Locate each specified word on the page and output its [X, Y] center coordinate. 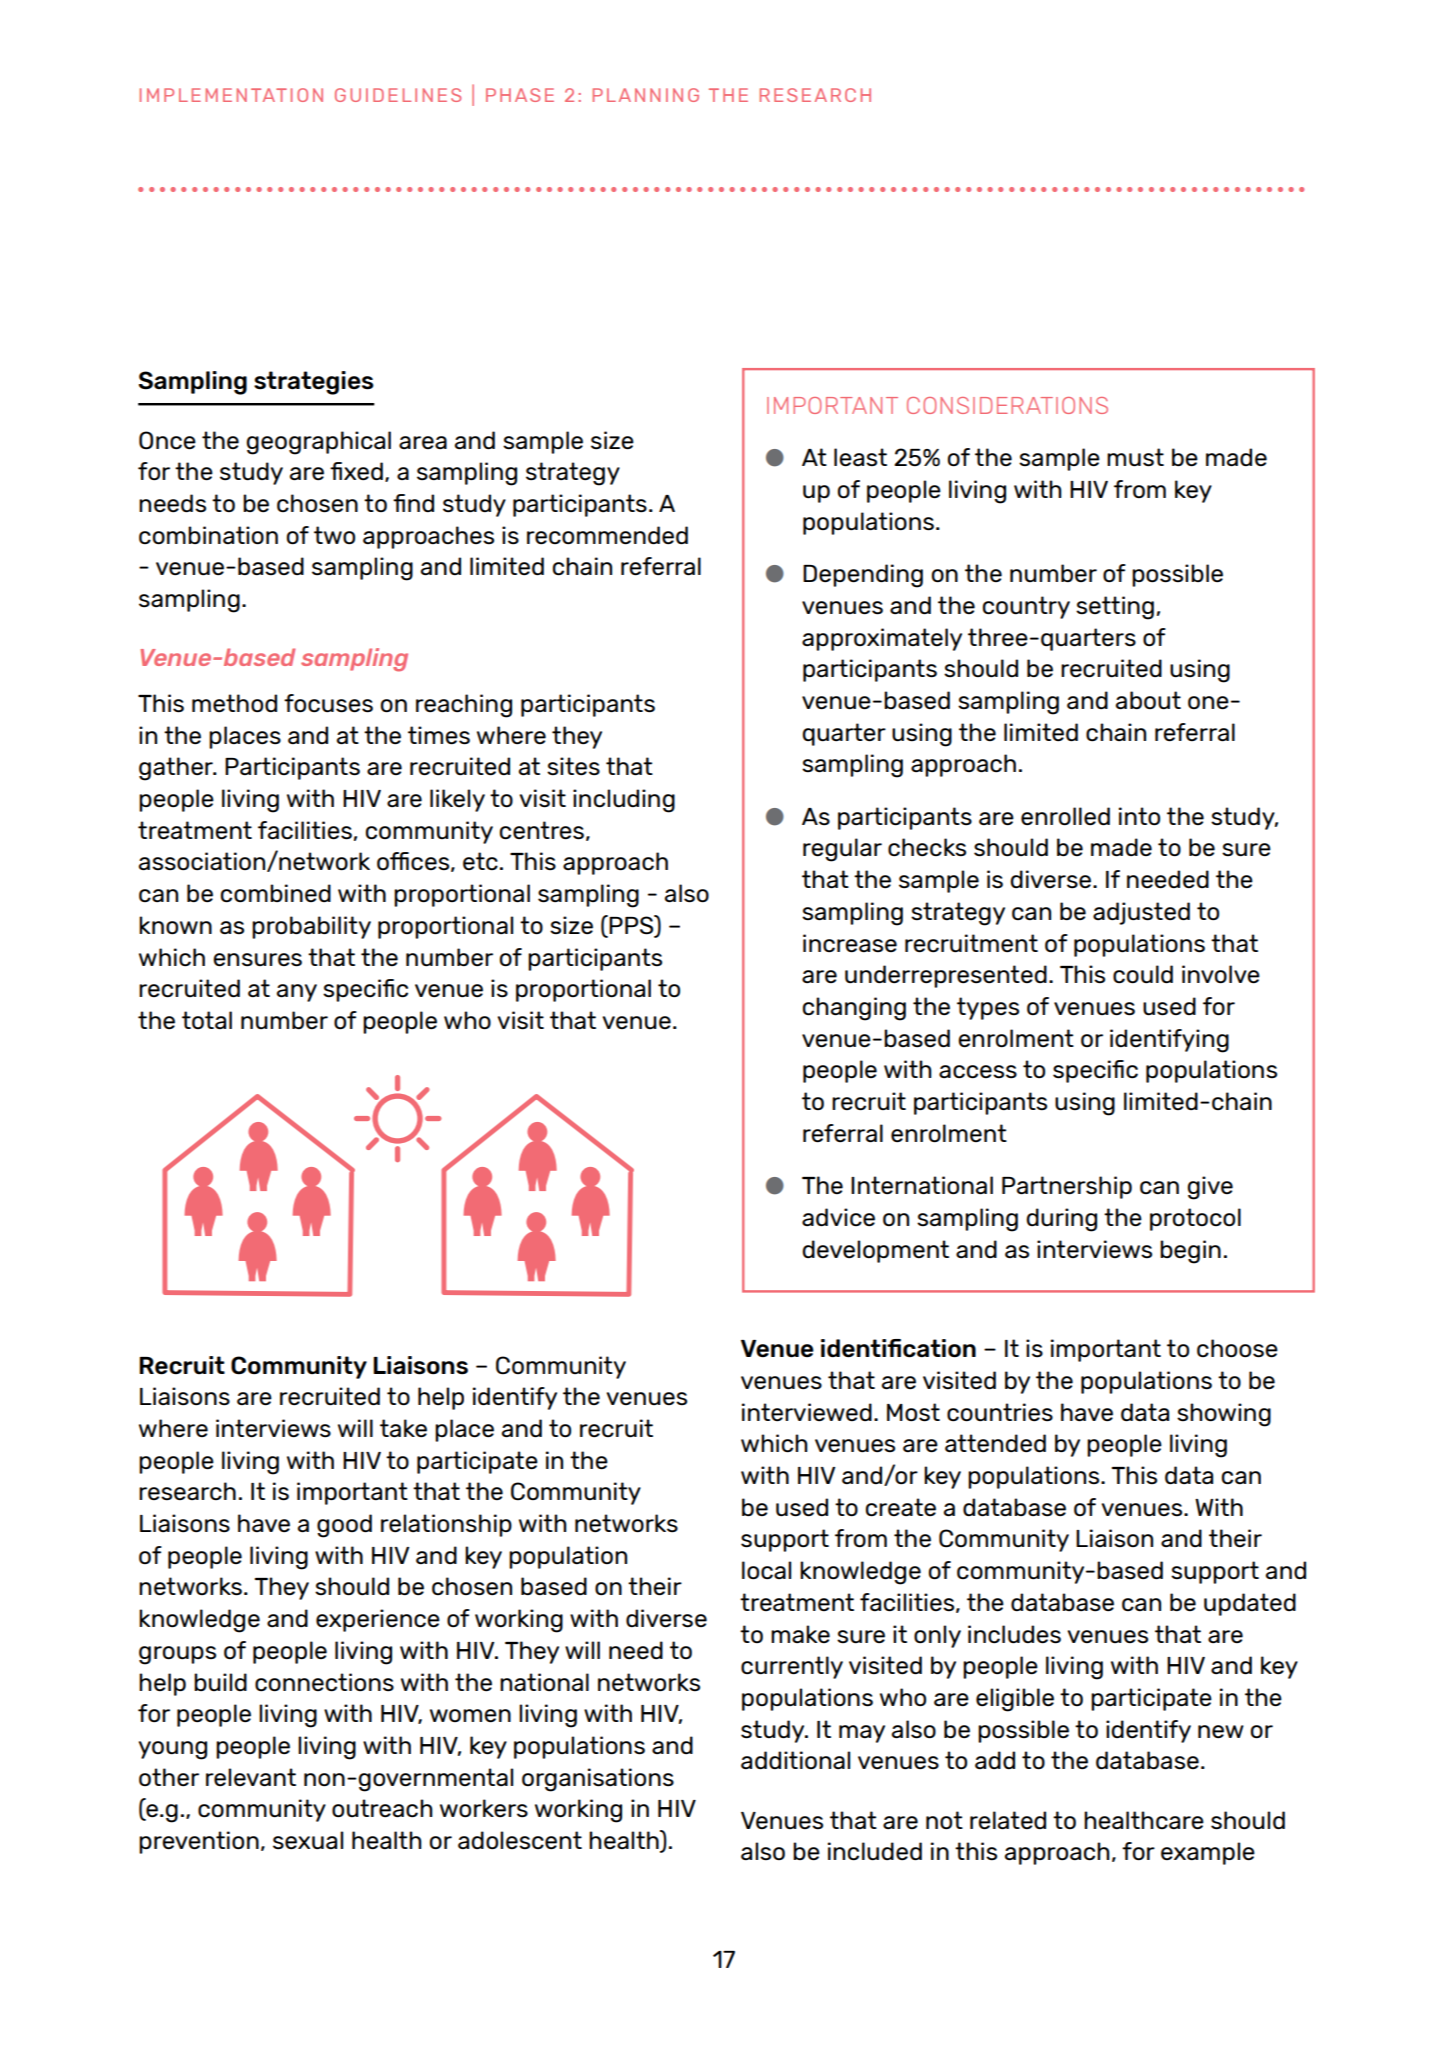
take [403, 1428]
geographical [318, 443]
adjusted [1141, 913]
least [860, 457]
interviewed [807, 1412]
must [1135, 457]
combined [276, 893]
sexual [308, 1840]
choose [1237, 1348]
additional [795, 1760]
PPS [632, 926]
